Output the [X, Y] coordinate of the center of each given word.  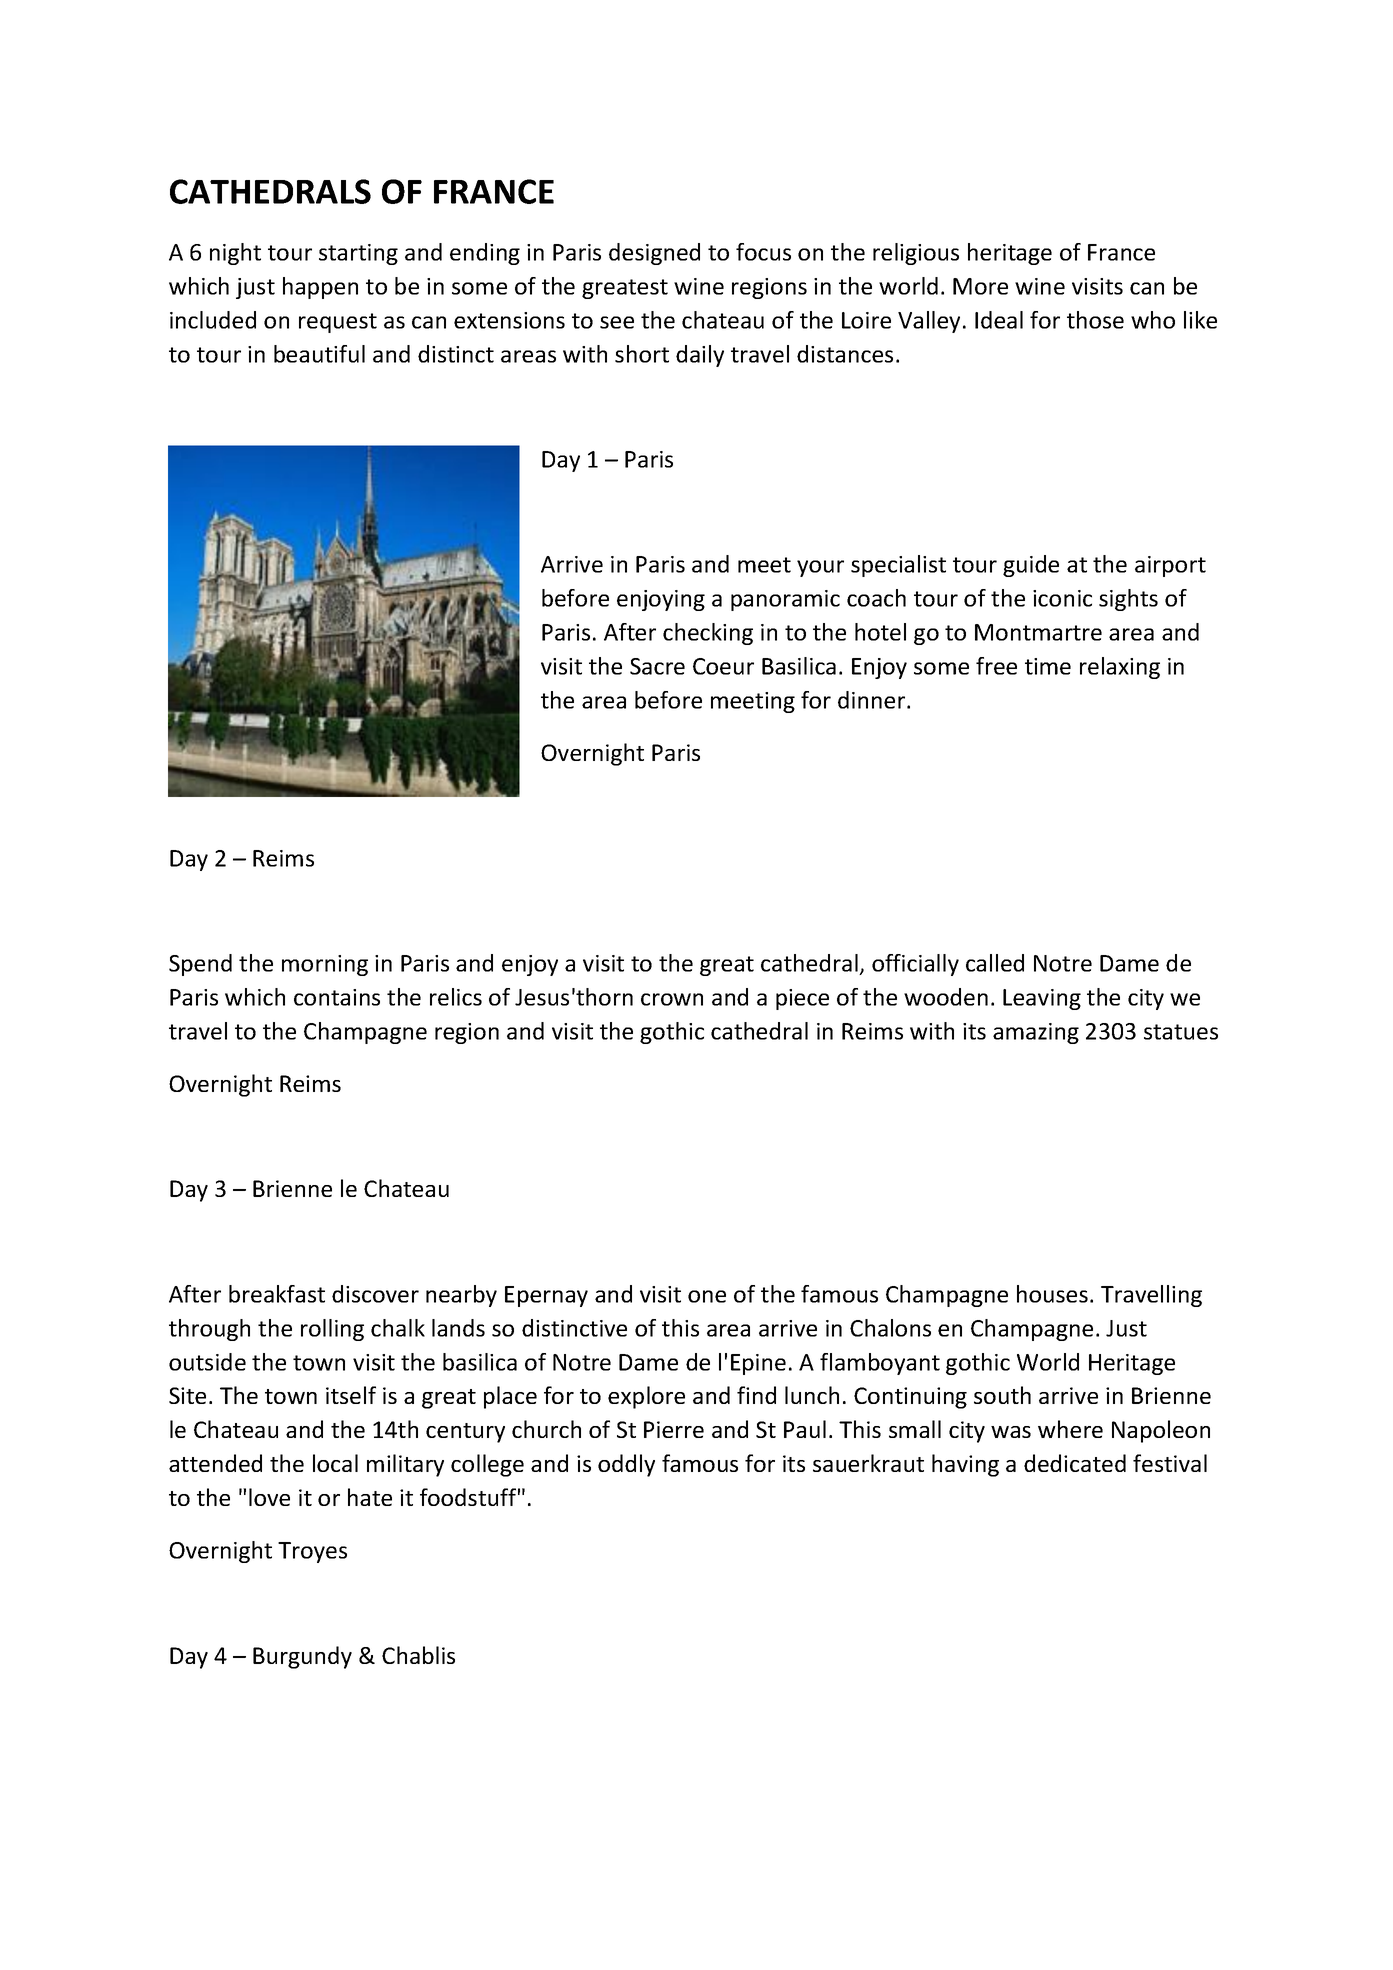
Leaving [1042, 999]
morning [325, 965]
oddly [626, 1465]
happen [320, 288]
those [1095, 320]
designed [654, 254]
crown [672, 999]
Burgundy [302, 1657]
